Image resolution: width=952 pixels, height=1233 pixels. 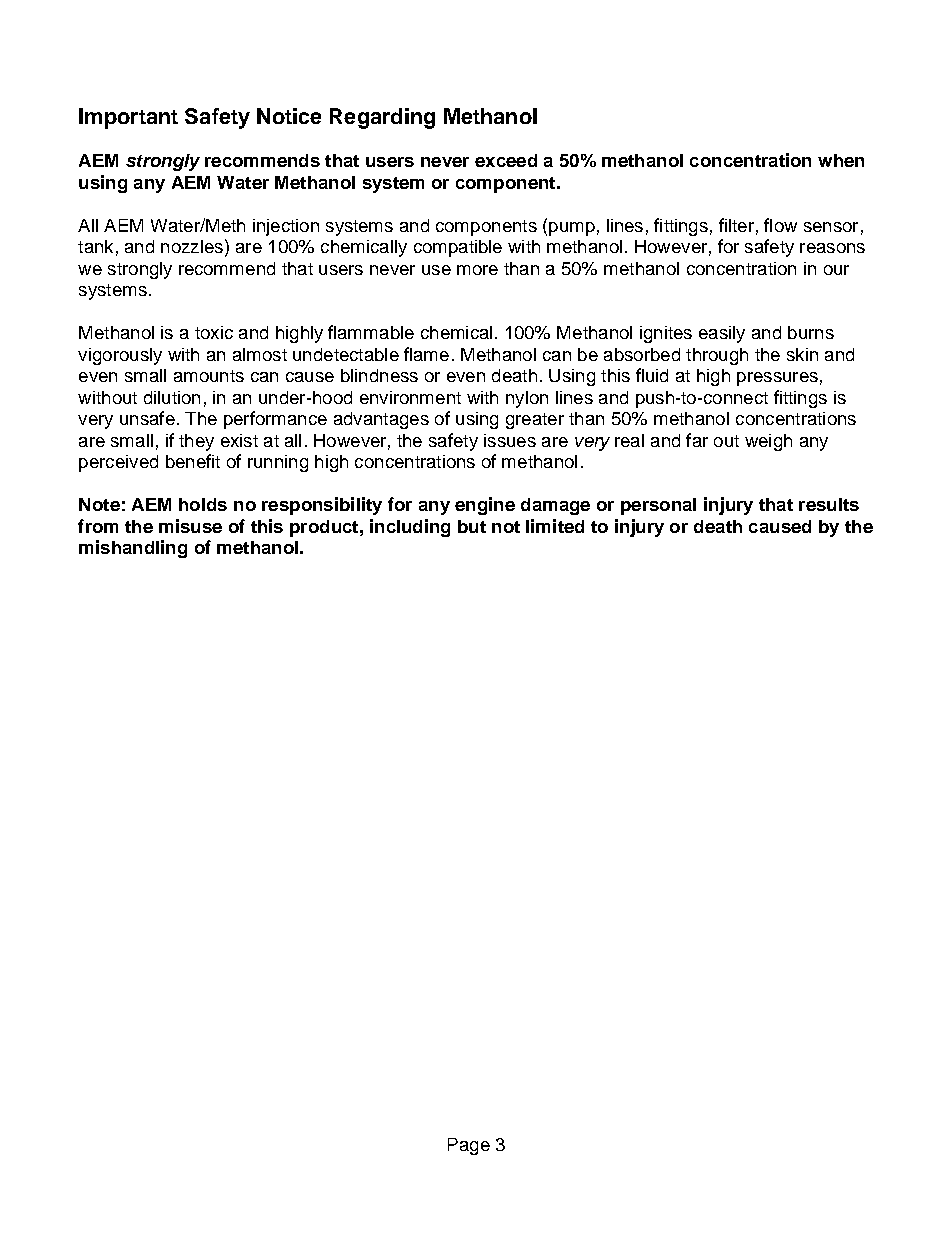 What do you see at coordinates (841, 160) in the screenshot?
I see `when` at bounding box center [841, 160].
